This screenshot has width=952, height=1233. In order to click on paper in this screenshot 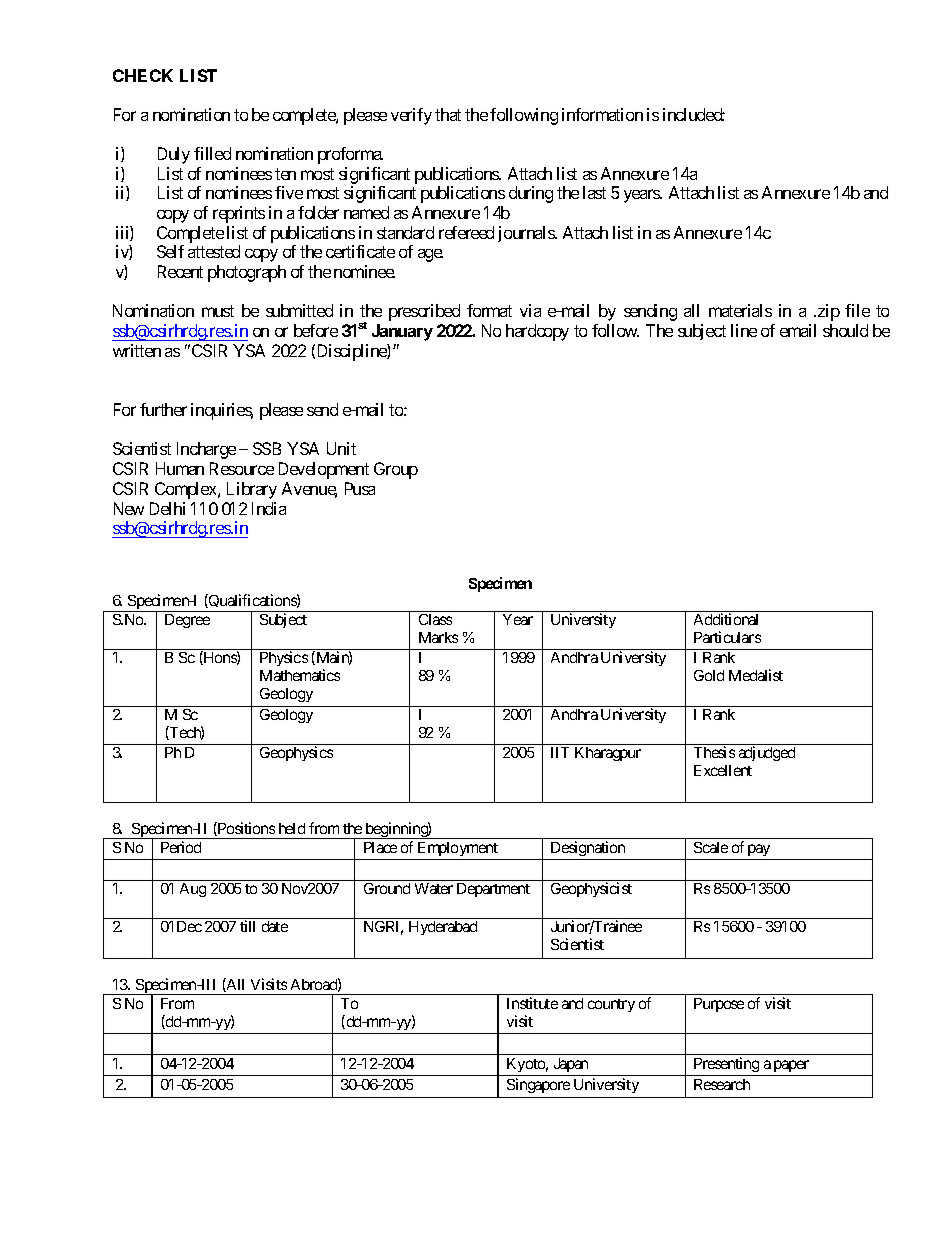, I will do `click(791, 1066)`.
